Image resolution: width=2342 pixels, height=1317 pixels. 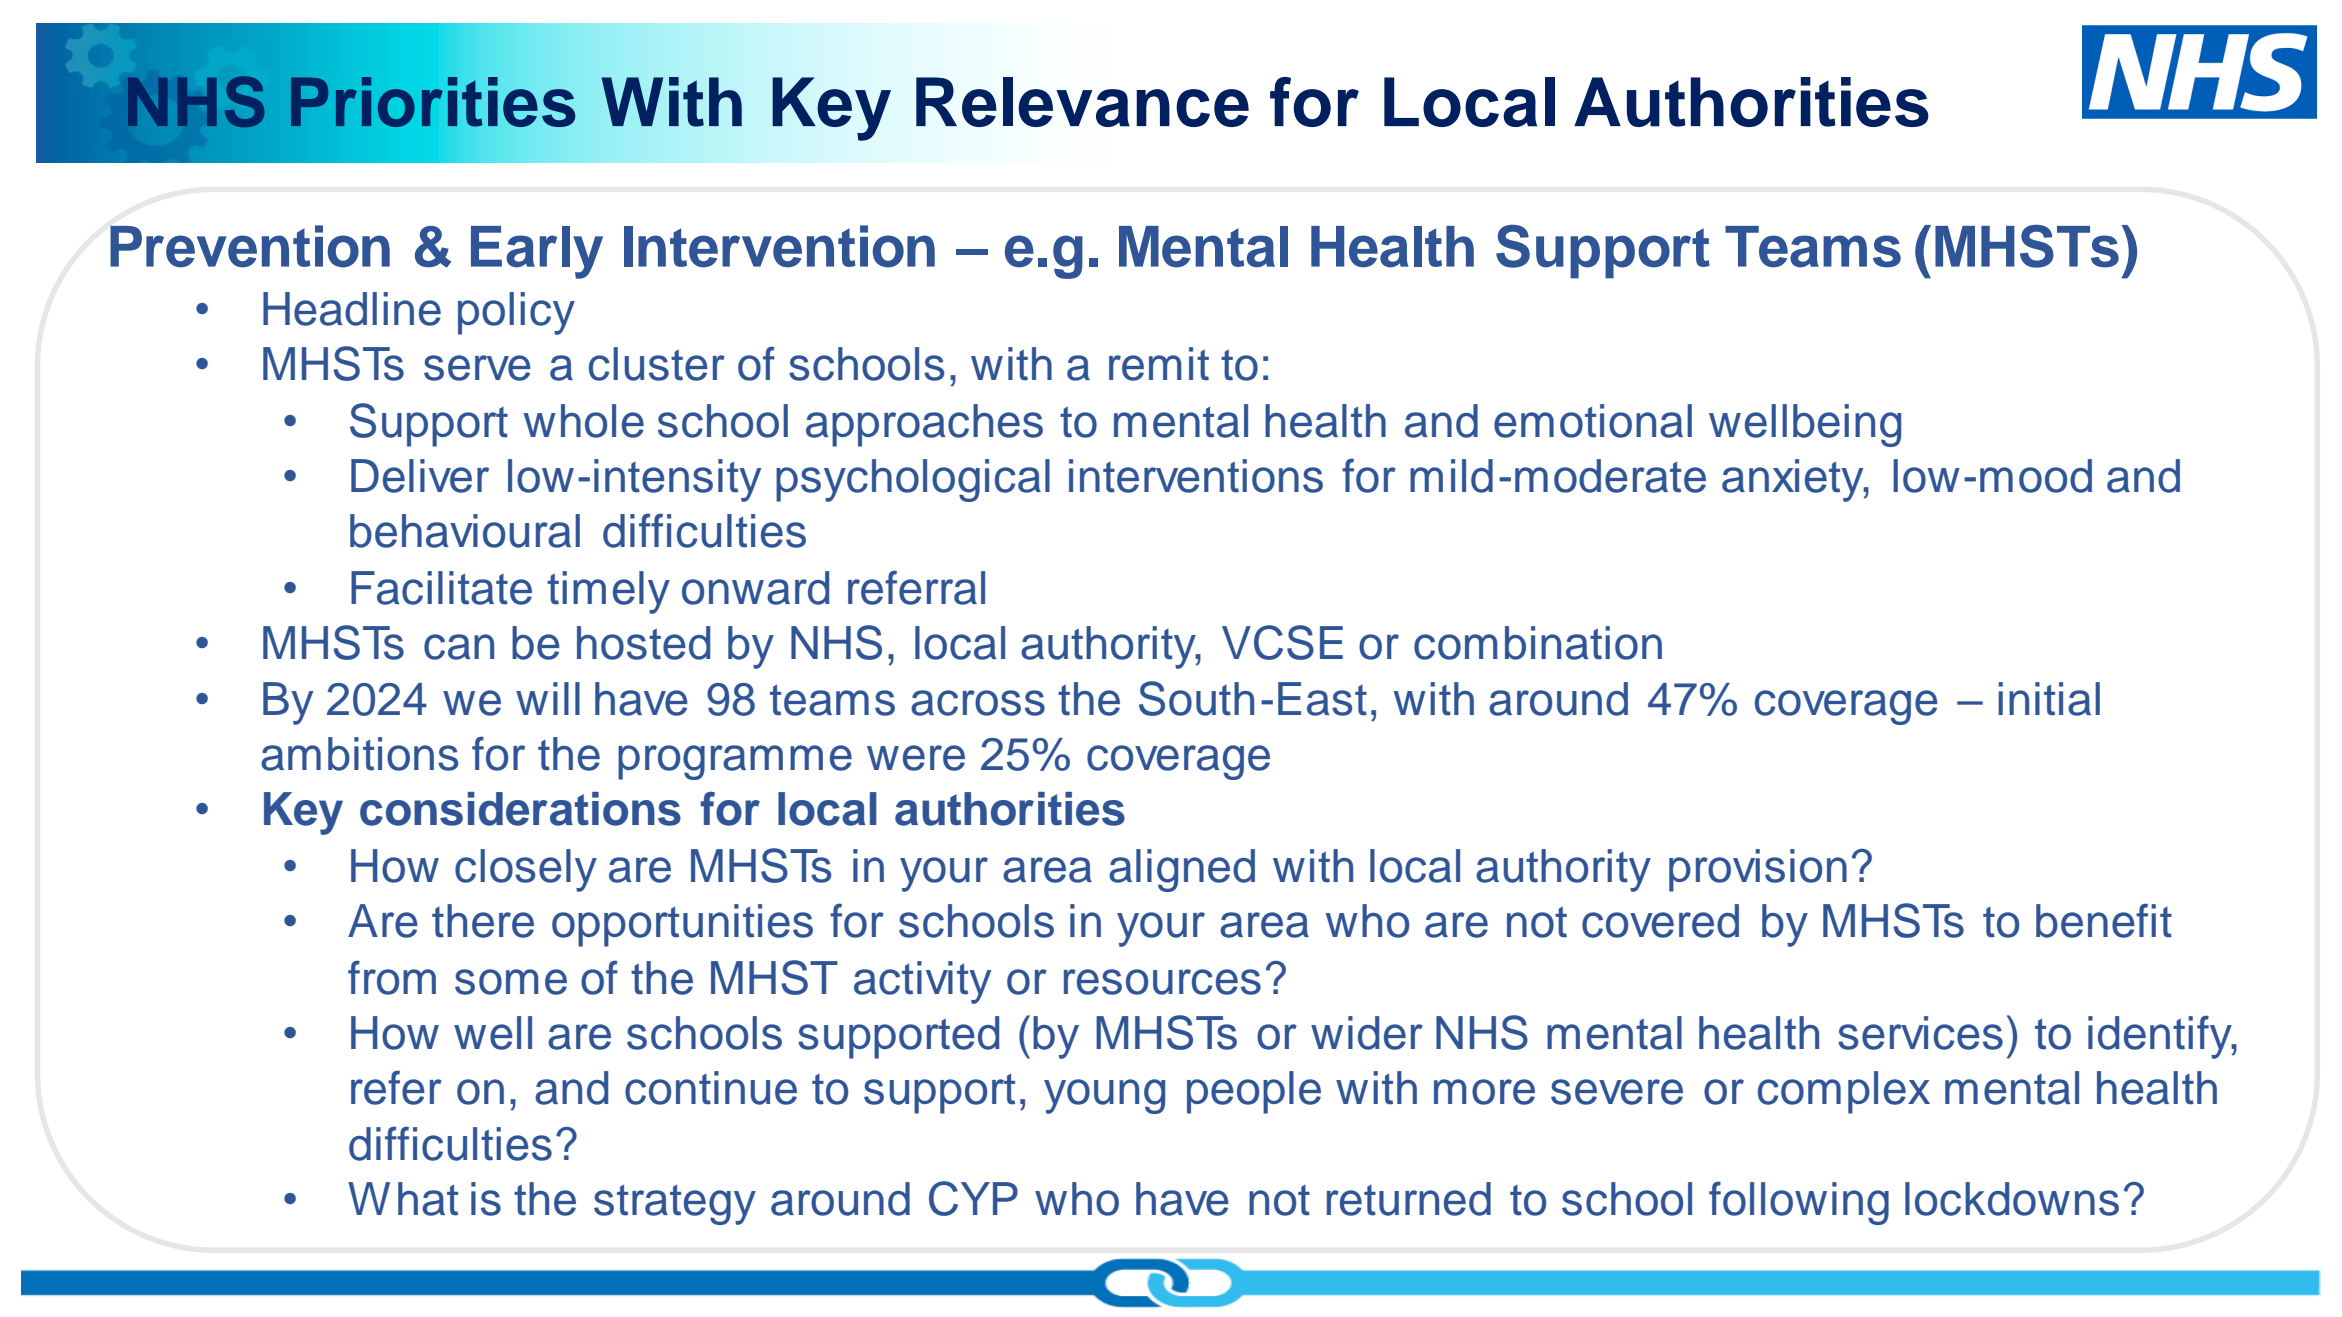 What do you see at coordinates (973, 1198) in the page?
I see `CYP` at bounding box center [973, 1198].
